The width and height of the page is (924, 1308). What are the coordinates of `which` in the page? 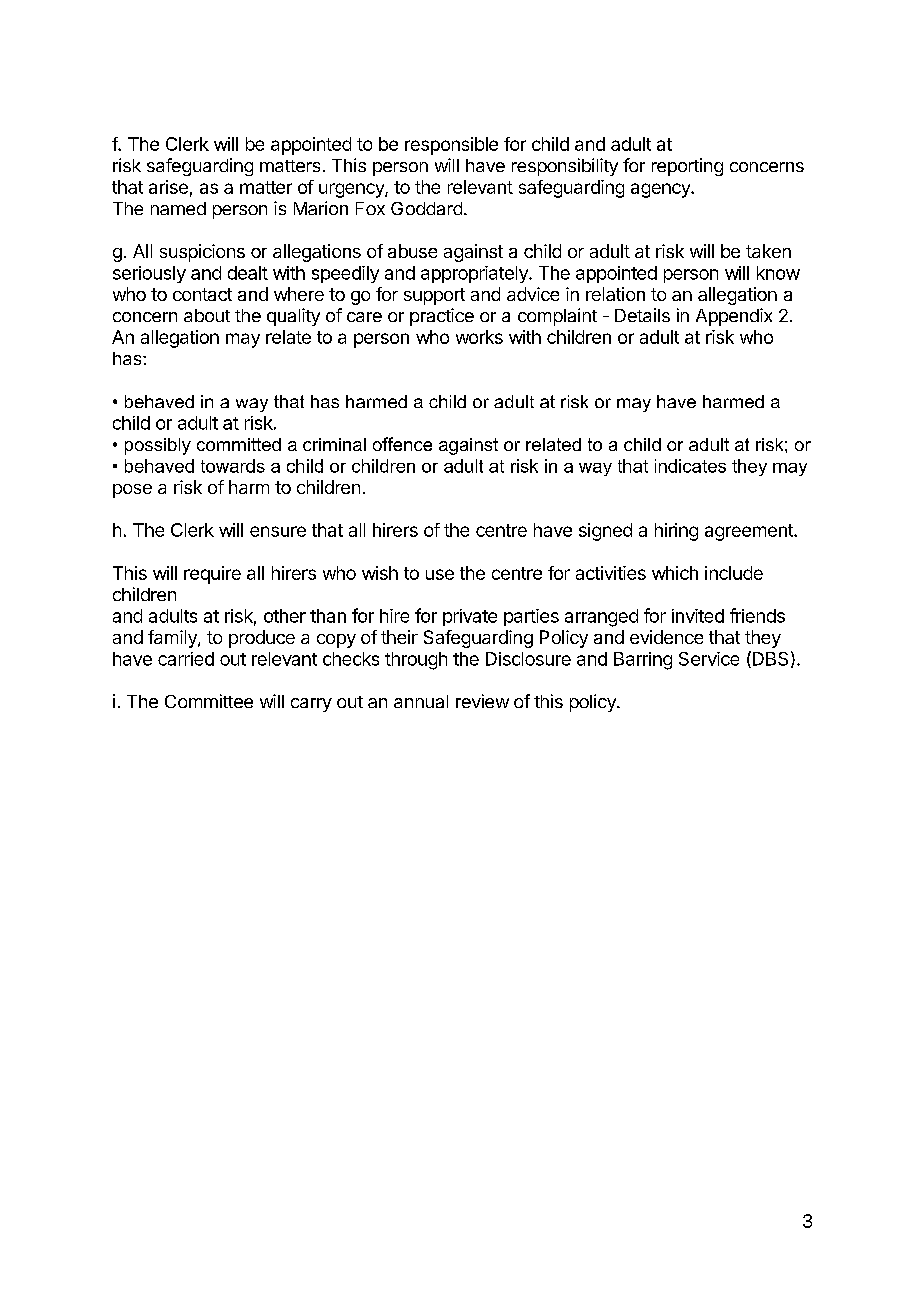 It's located at (675, 573).
